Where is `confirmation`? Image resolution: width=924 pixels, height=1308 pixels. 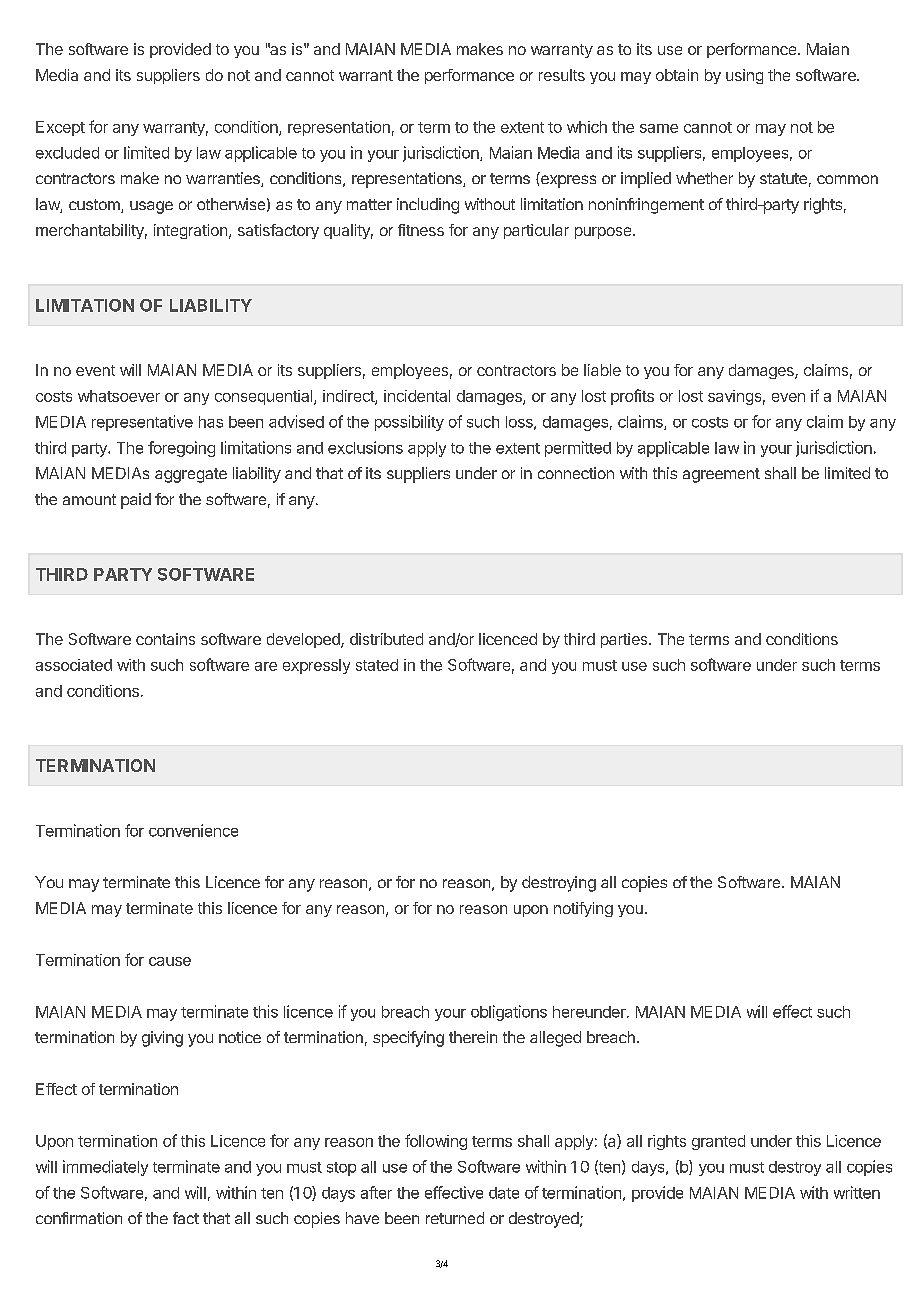 confirmation is located at coordinates (79, 1218).
